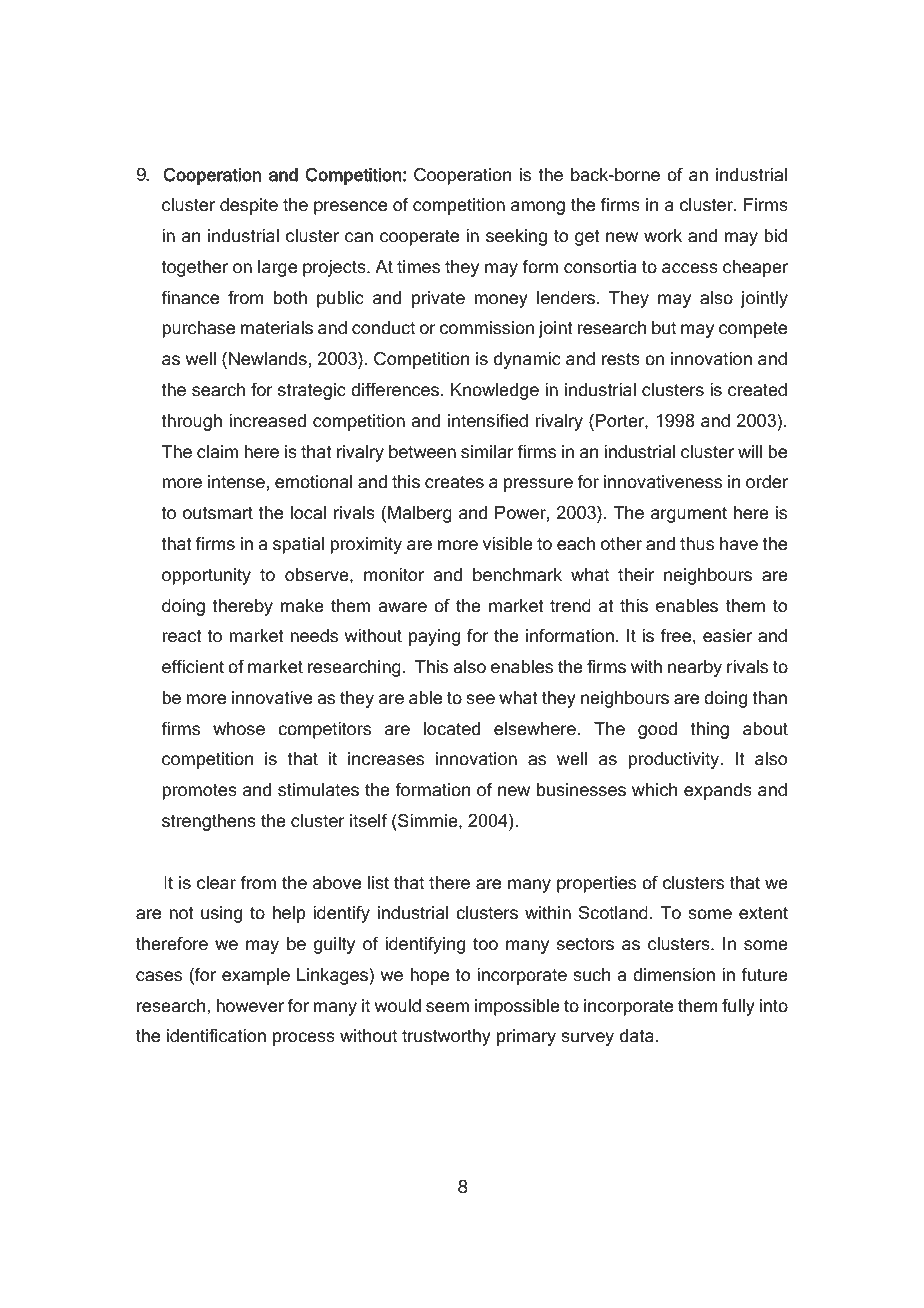 This screenshot has width=924, height=1308. What do you see at coordinates (663, 236) in the screenshot?
I see `work` at bounding box center [663, 236].
